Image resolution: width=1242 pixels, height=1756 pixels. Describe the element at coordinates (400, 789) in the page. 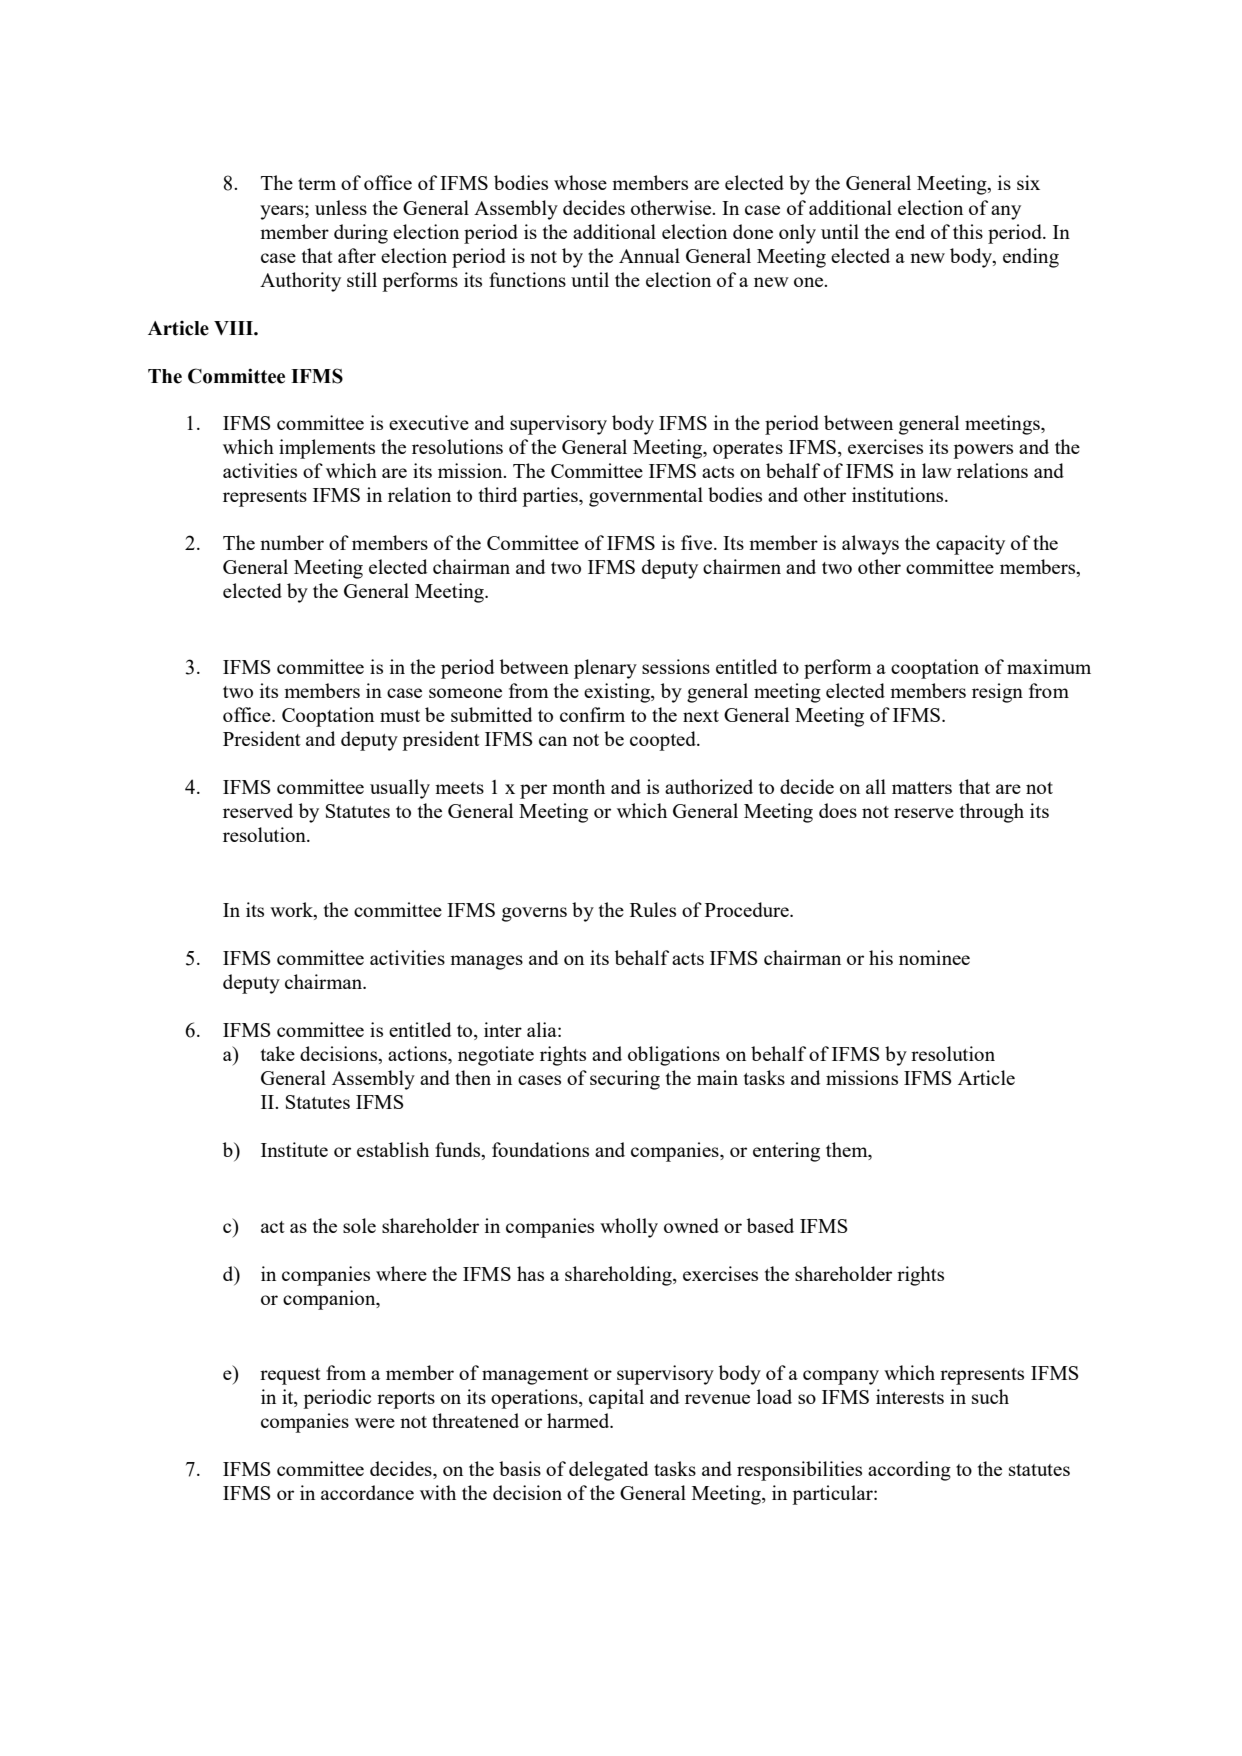

I see `usually` at that location.
